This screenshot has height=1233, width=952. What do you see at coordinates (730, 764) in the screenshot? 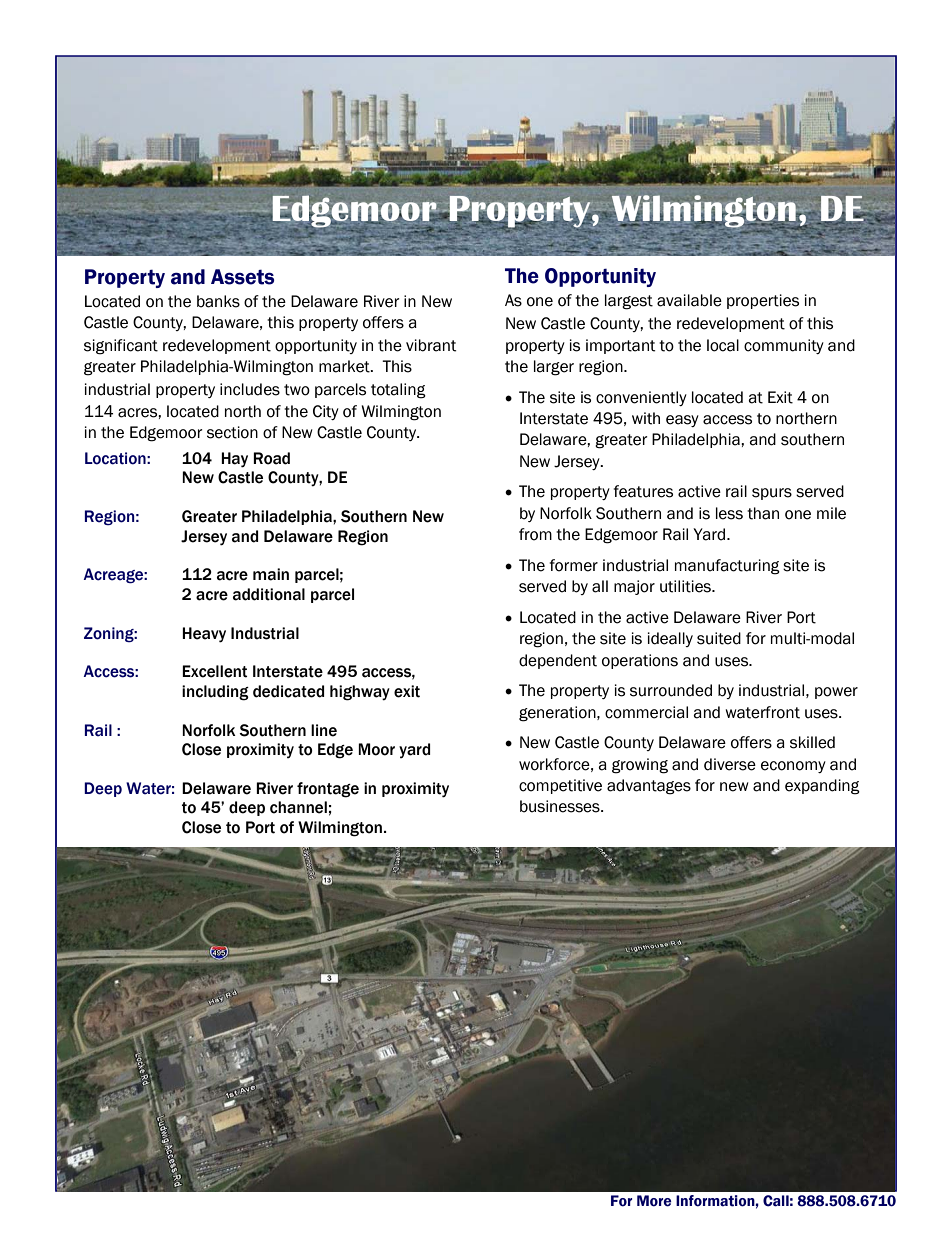
I see `diverse` at bounding box center [730, 764].
